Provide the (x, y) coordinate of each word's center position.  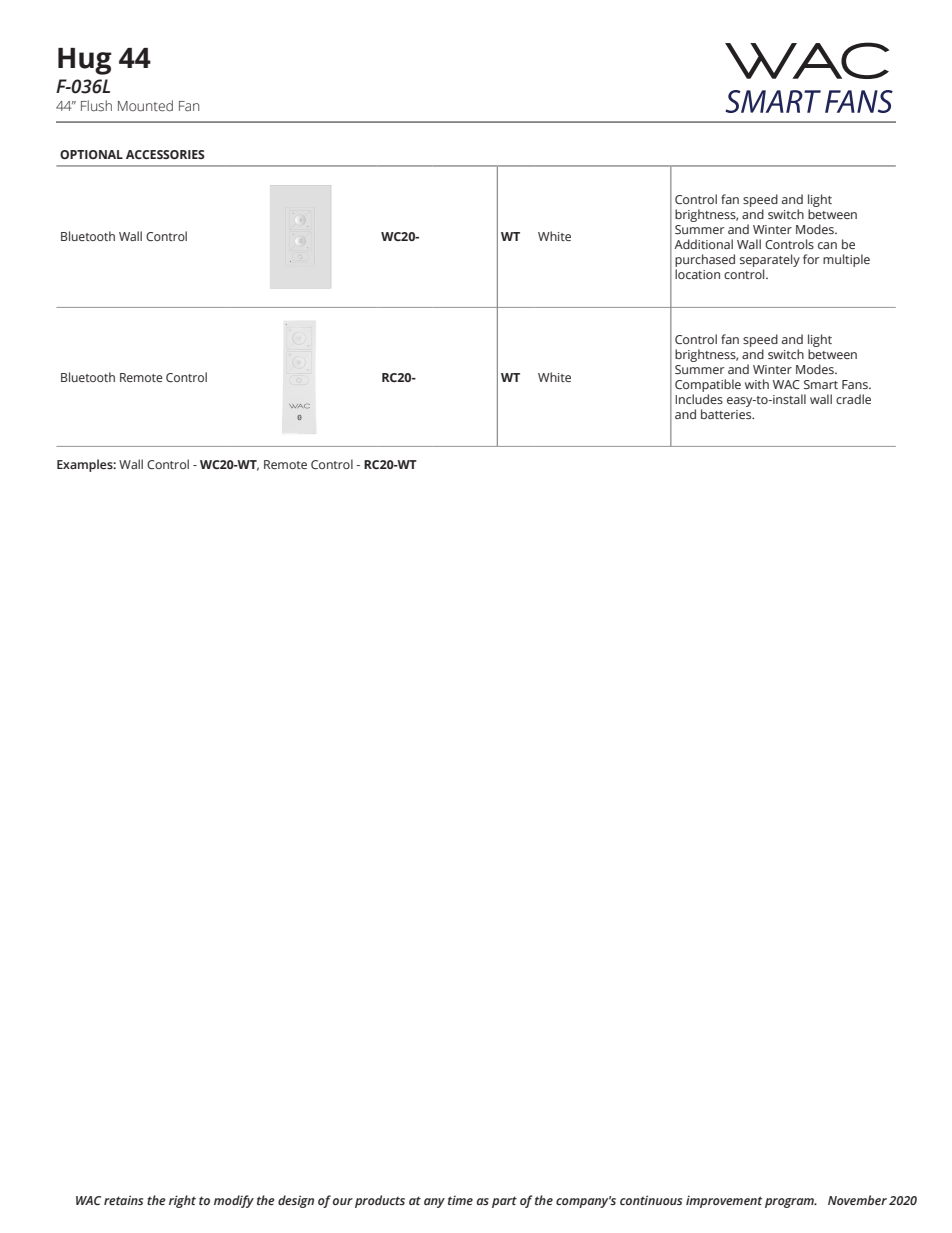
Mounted (145, 106)
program (790, 1203)
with (757, 384)
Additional (703, 244)
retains (123, 1200)
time (460, 1200)
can (827, 245)
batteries (727, 414)
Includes (699, 399)
